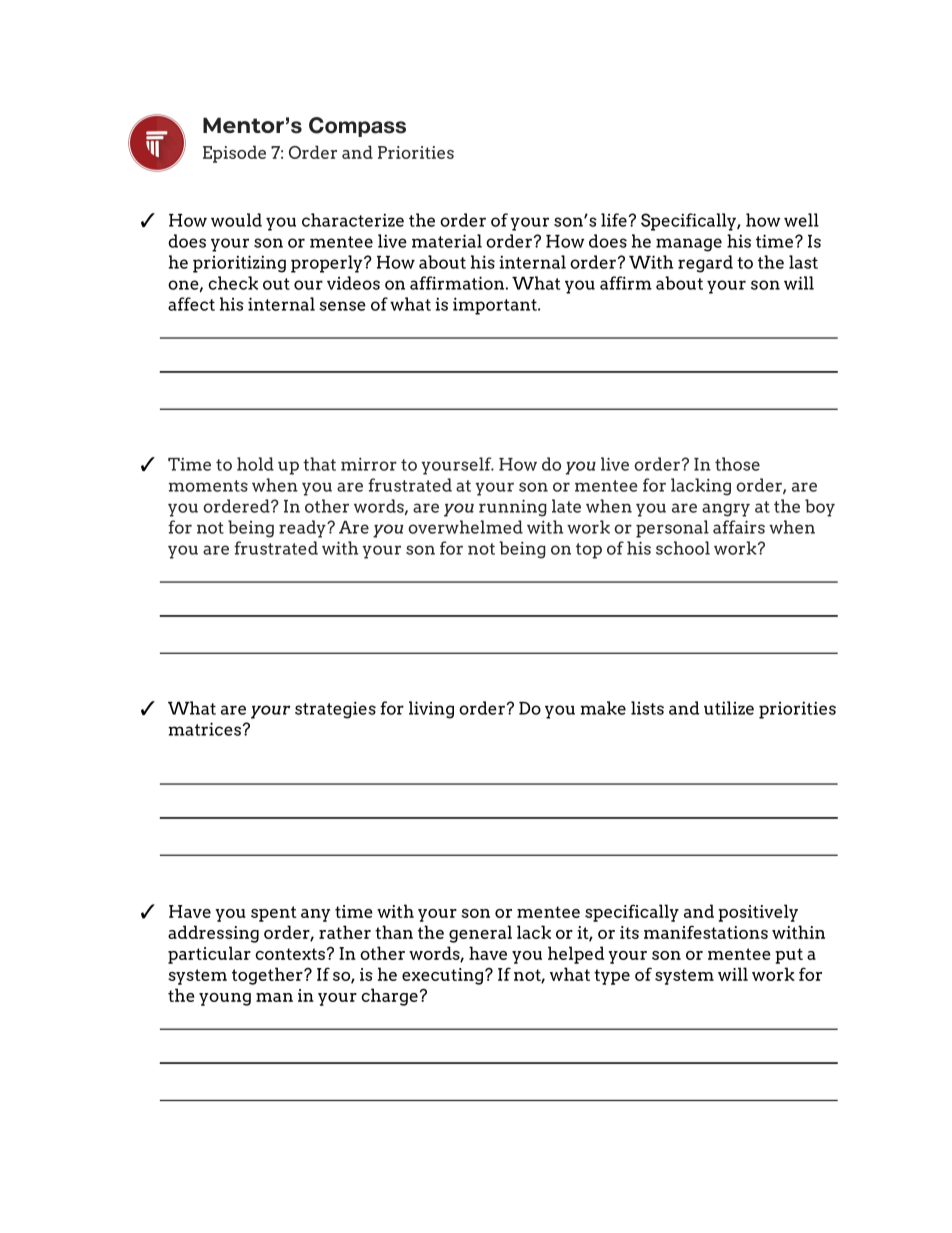  Describe the element at coordinates (268, 976) in the screenshot. I see `together` at that location.
